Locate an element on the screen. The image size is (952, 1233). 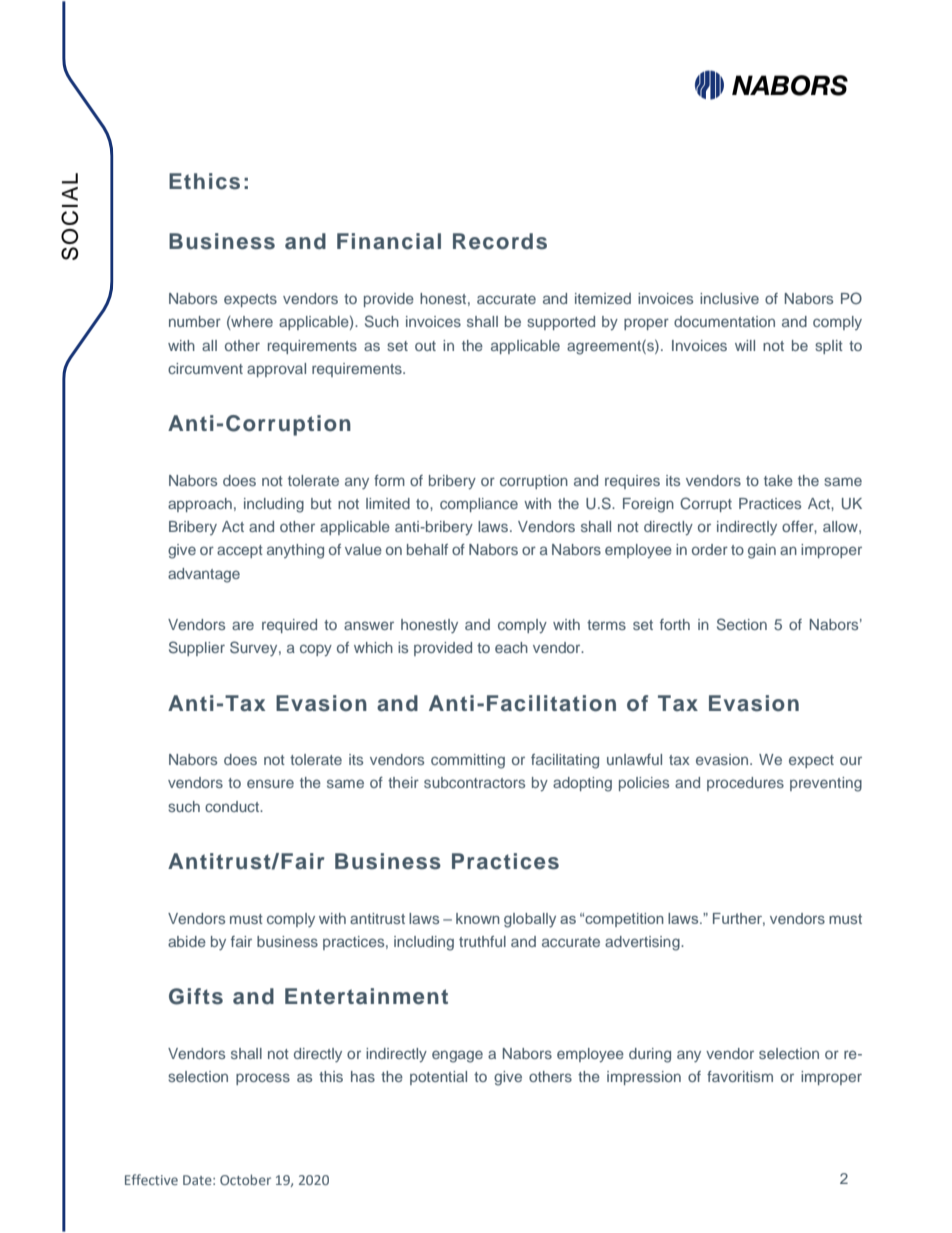
Ethics is located at coordinates (204, 181).
